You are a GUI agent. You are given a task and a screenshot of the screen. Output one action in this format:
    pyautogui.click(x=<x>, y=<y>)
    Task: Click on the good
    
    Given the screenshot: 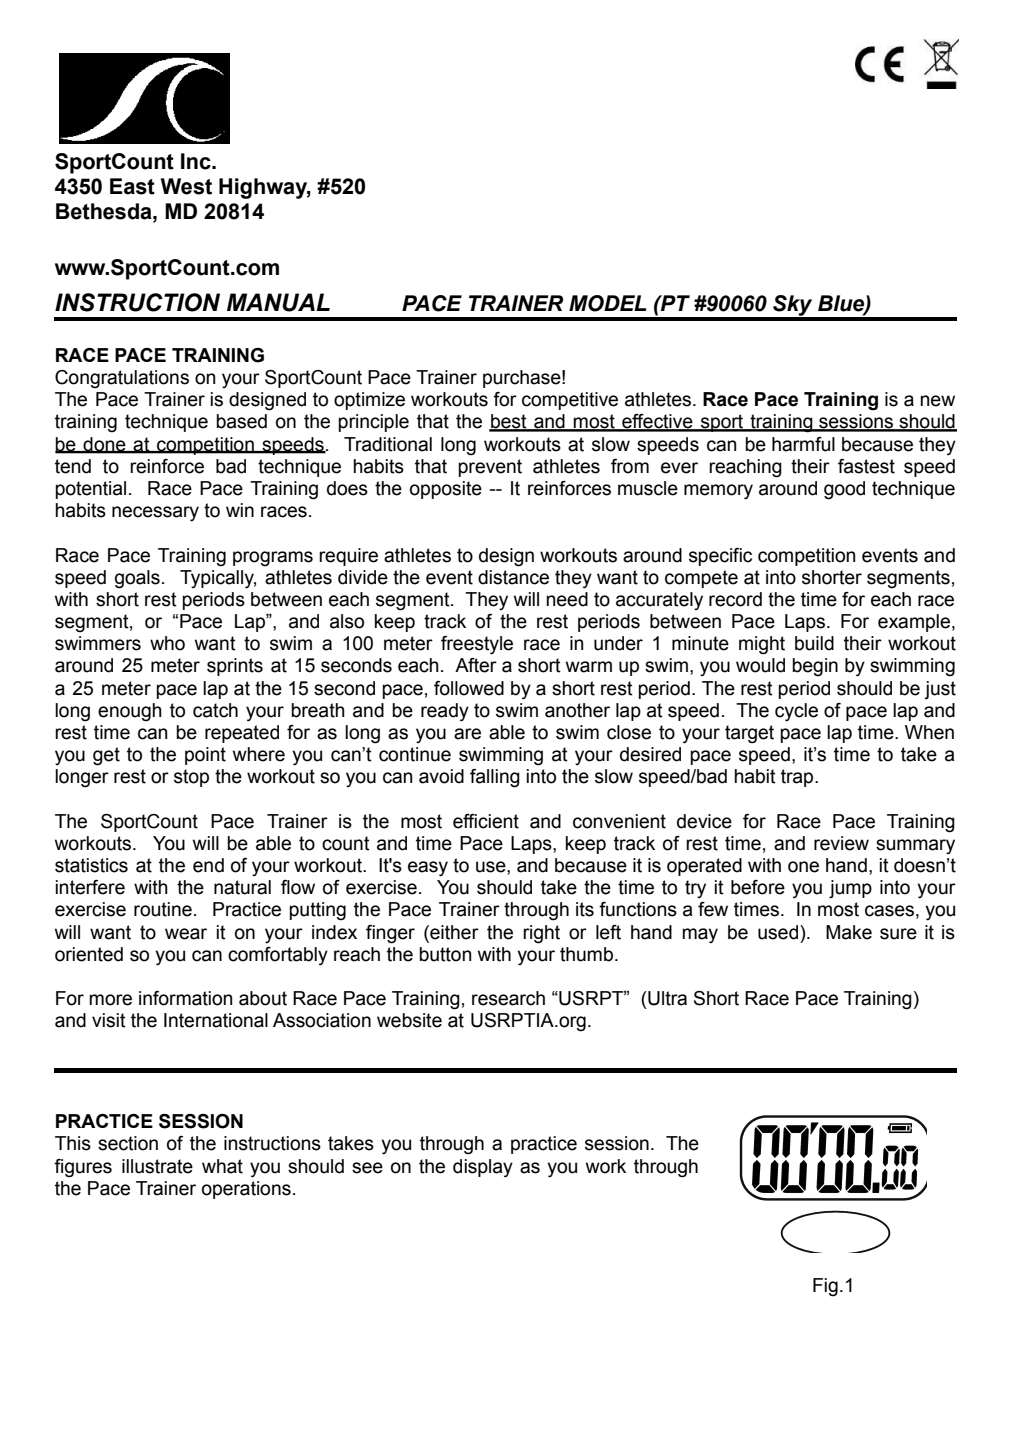 What is the action you would take?
    pyautogui.click(x=844, y=490)
